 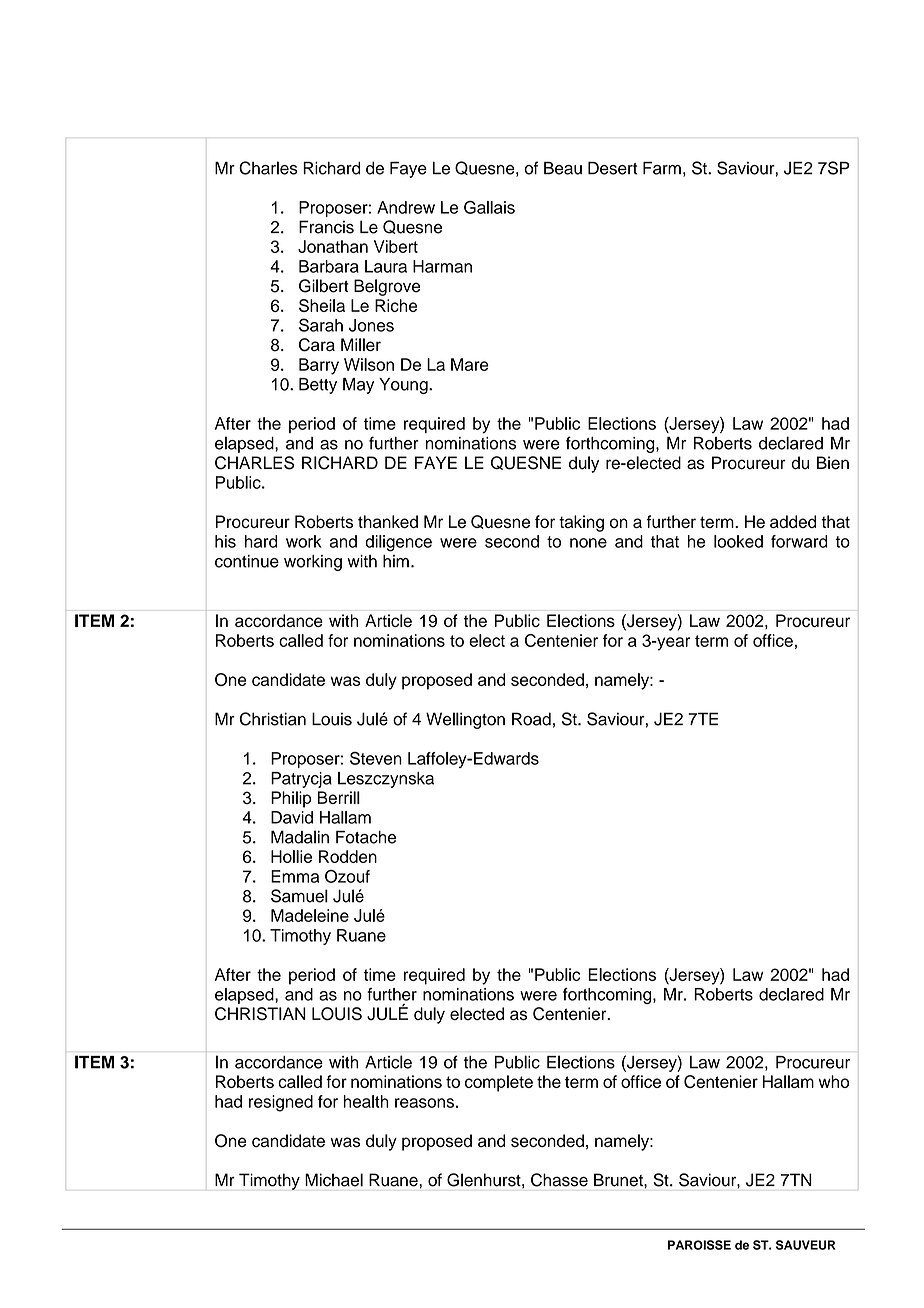 I want to click on complete, so click(x=499, y=1083).
